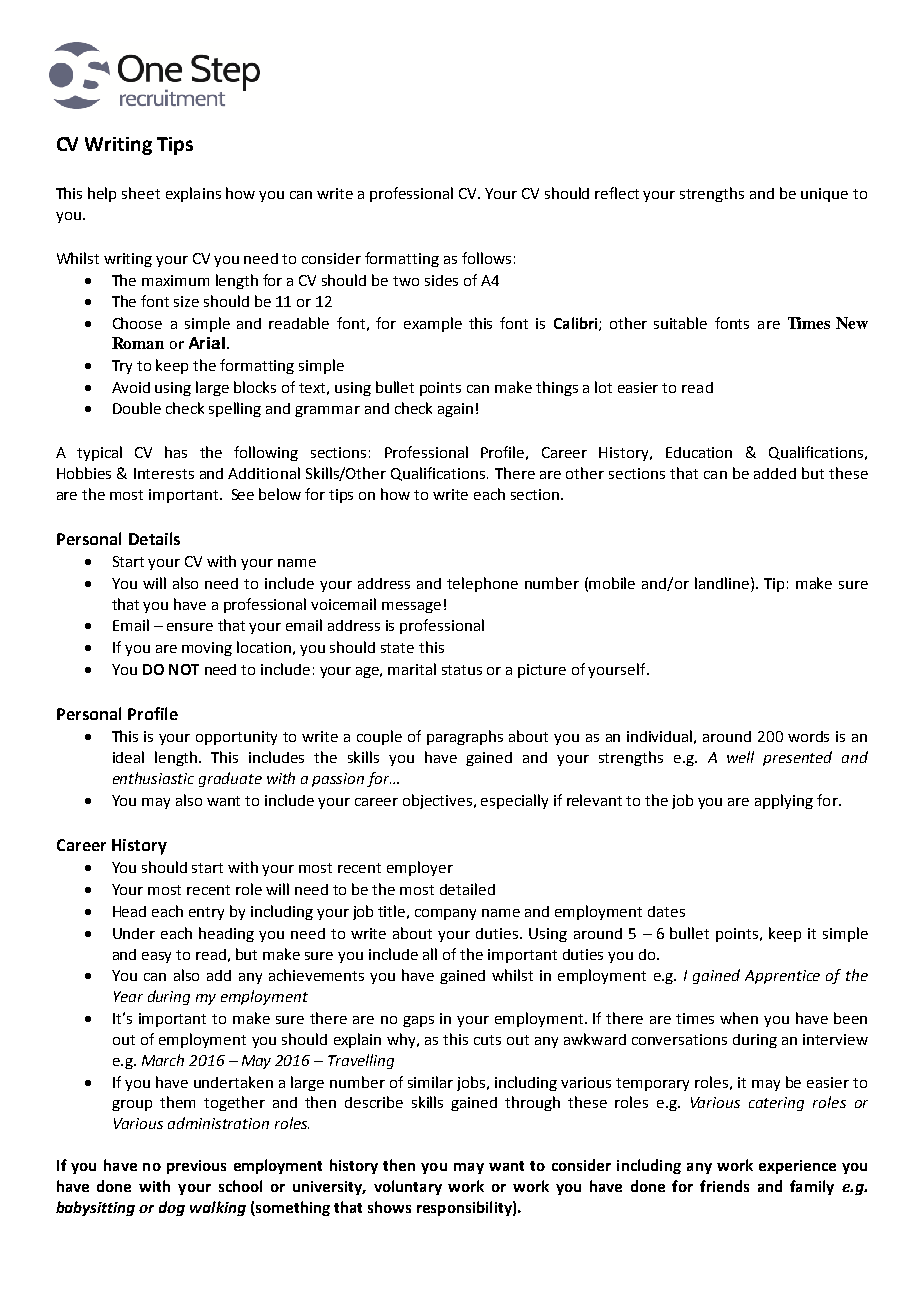 Image resolution: width=924 pixels, height=1309 pixels. What do you see at coordinates (137, 408) in the page?
I see `Double` at bounding box center [137, 408].
